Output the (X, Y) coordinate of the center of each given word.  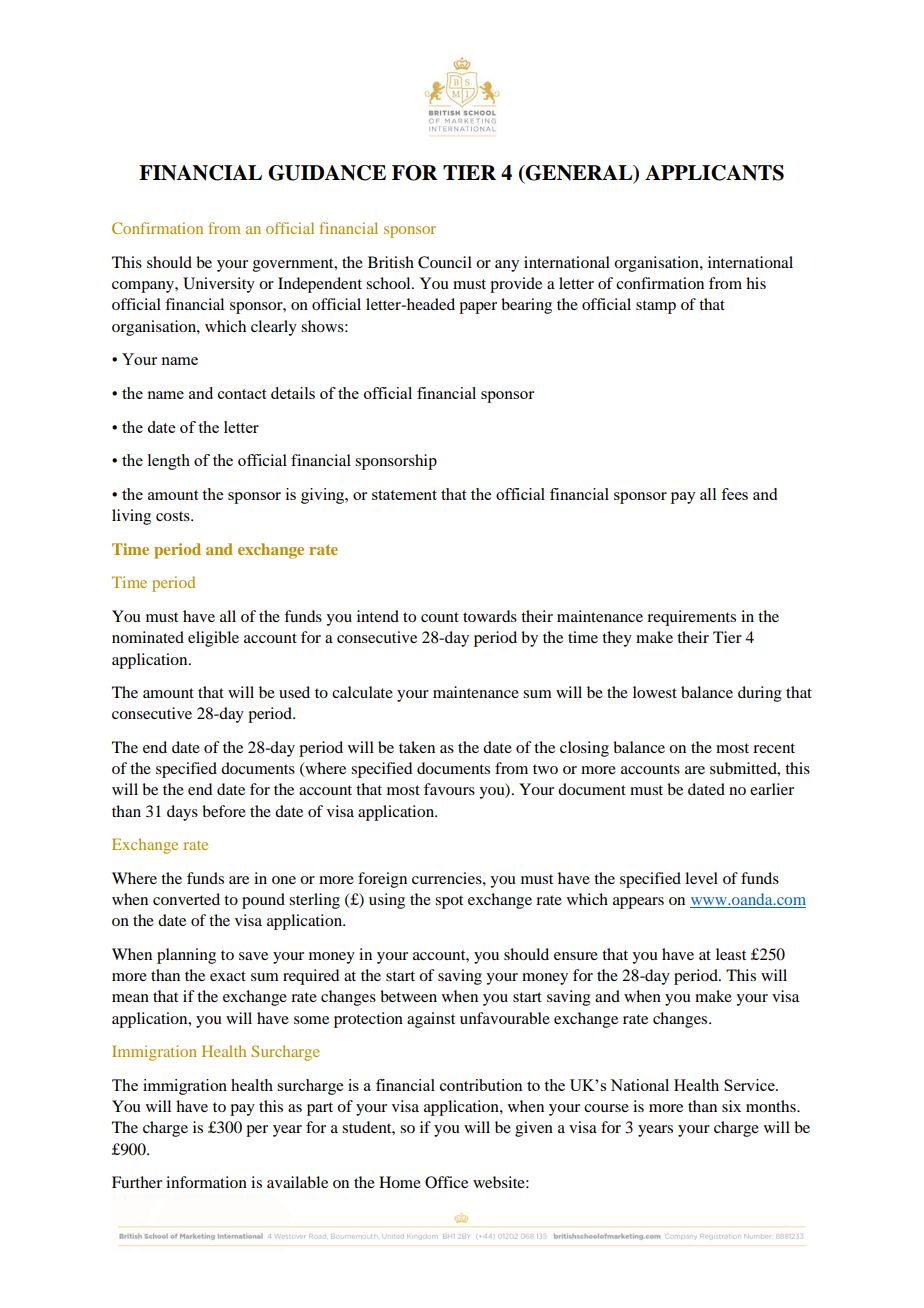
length (169, 462)
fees (734, 494)
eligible (213, 639)
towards (490, 616)
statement (404, 495)
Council (445, 262)
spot (449, 902)
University (219, 285)
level (701, 878)
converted (186, 899)
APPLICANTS (714, 173)
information (206, 1182)
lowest (655, 692)
